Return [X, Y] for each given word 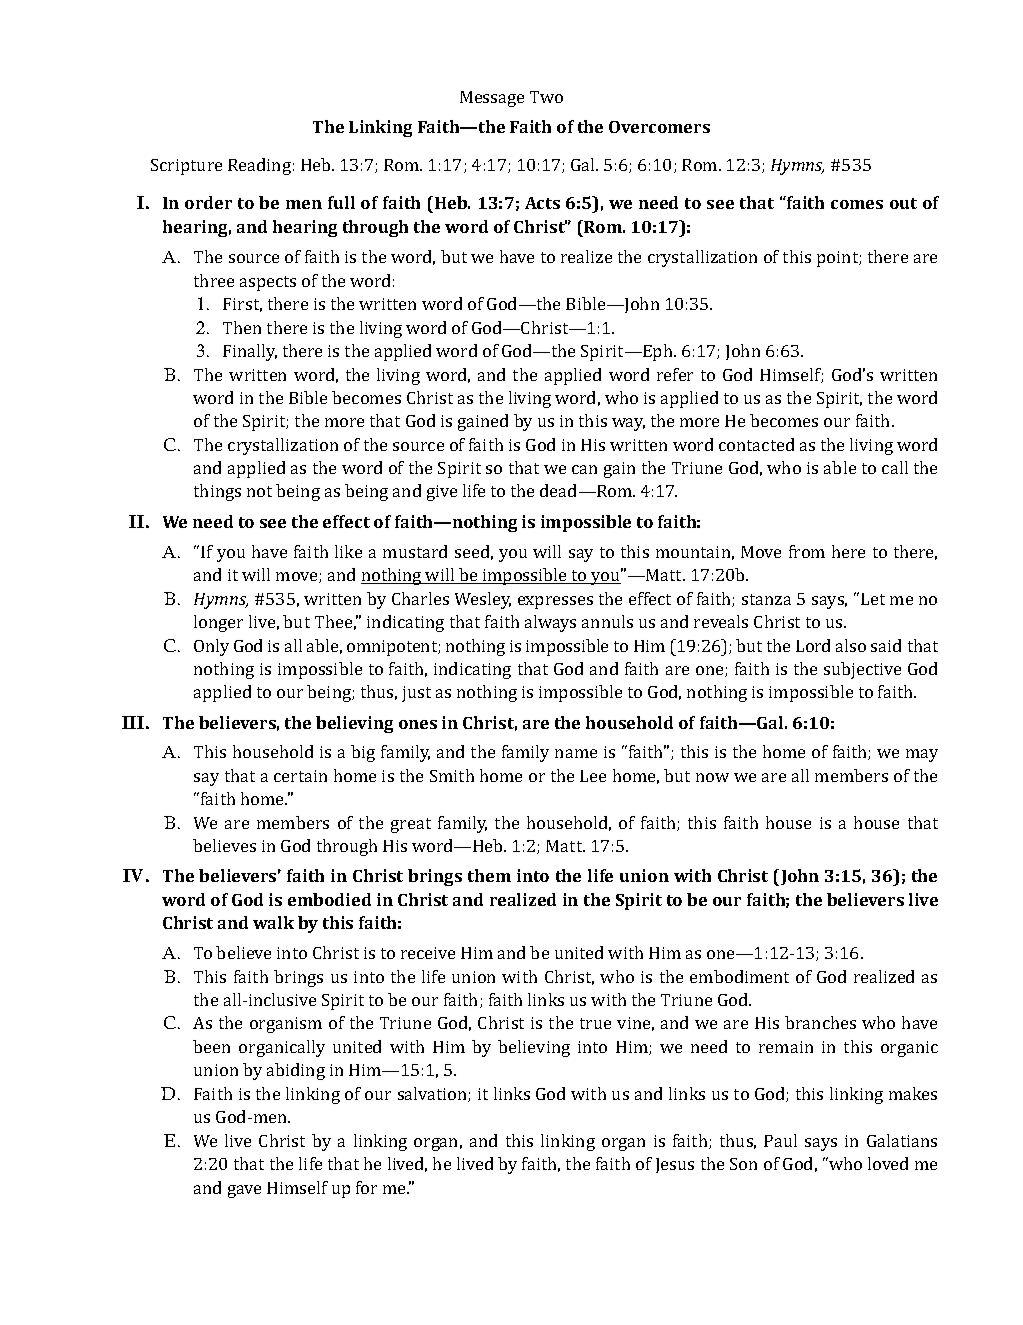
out [903, 203]
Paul [780, 1140]
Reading [259, 166]
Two [546, 97]
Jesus [675, 1165]
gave [244, 1191]
